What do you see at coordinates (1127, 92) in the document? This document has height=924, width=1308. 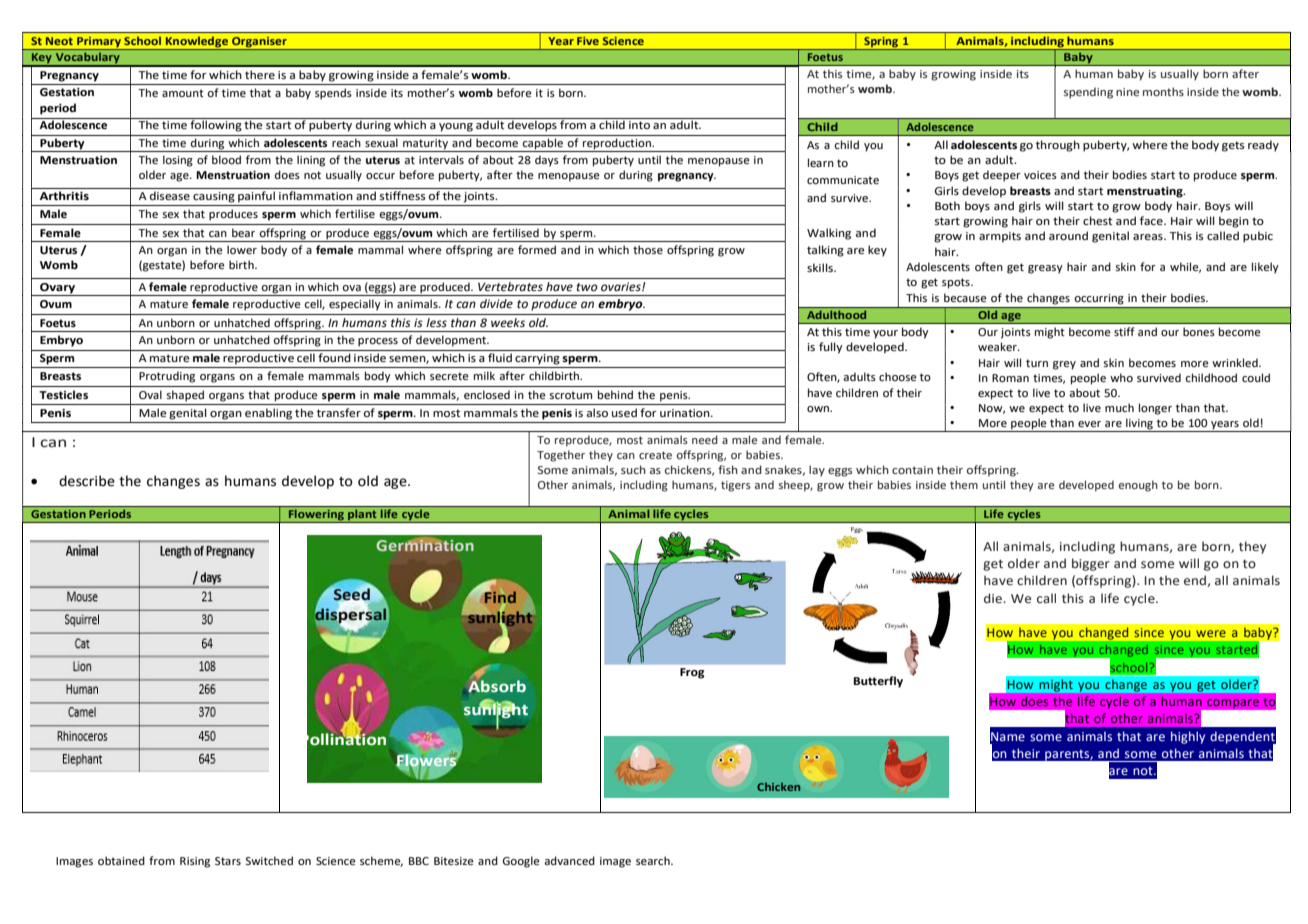 I see `nine` at bounding box center [1127, 92].
